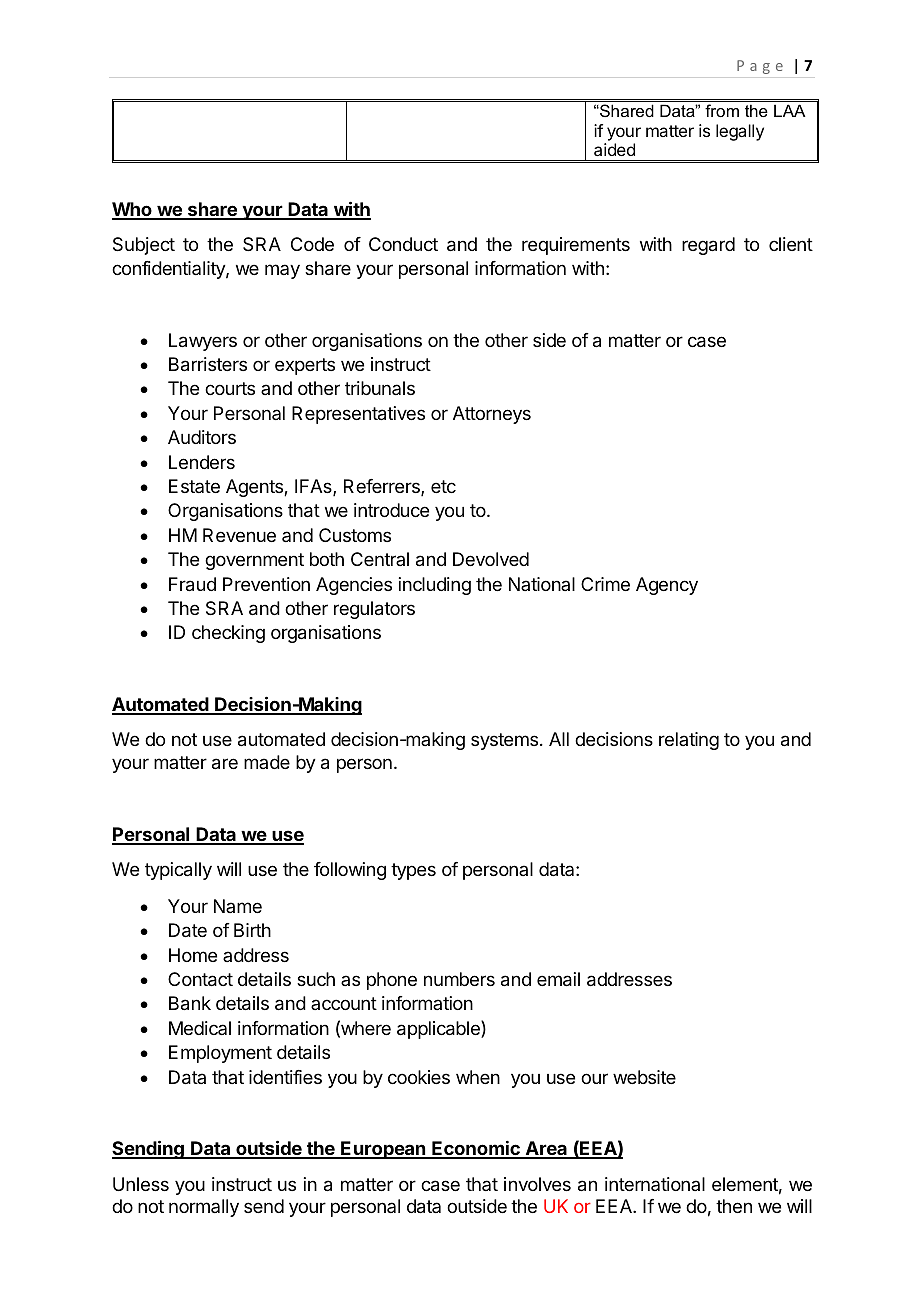 The width and height of the document is (924, 1308). What do you see at coordinates (558, 979) in the document?
I see `email` at bounding box center [558, 979].
